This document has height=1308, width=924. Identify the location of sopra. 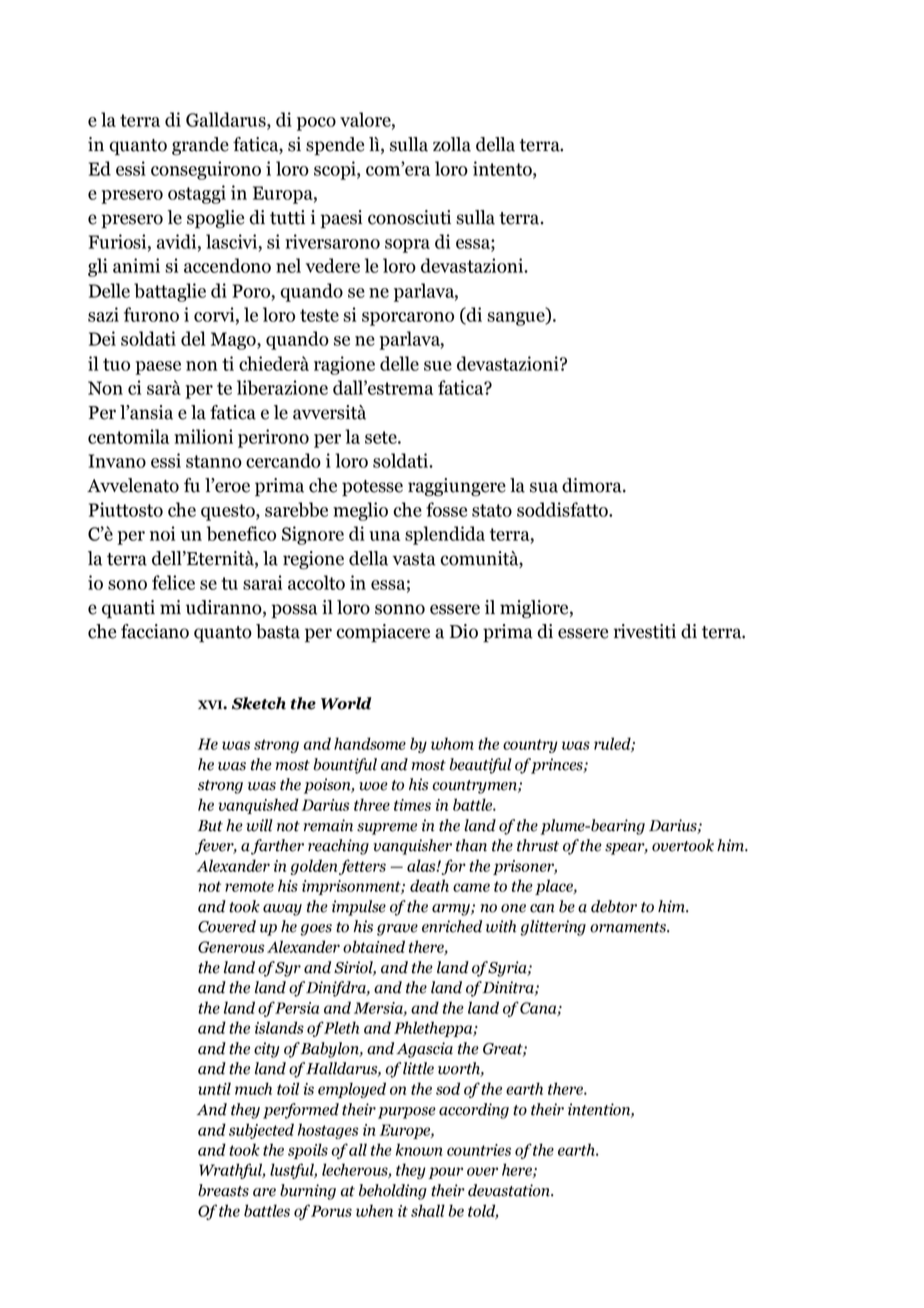
(407, 246).
